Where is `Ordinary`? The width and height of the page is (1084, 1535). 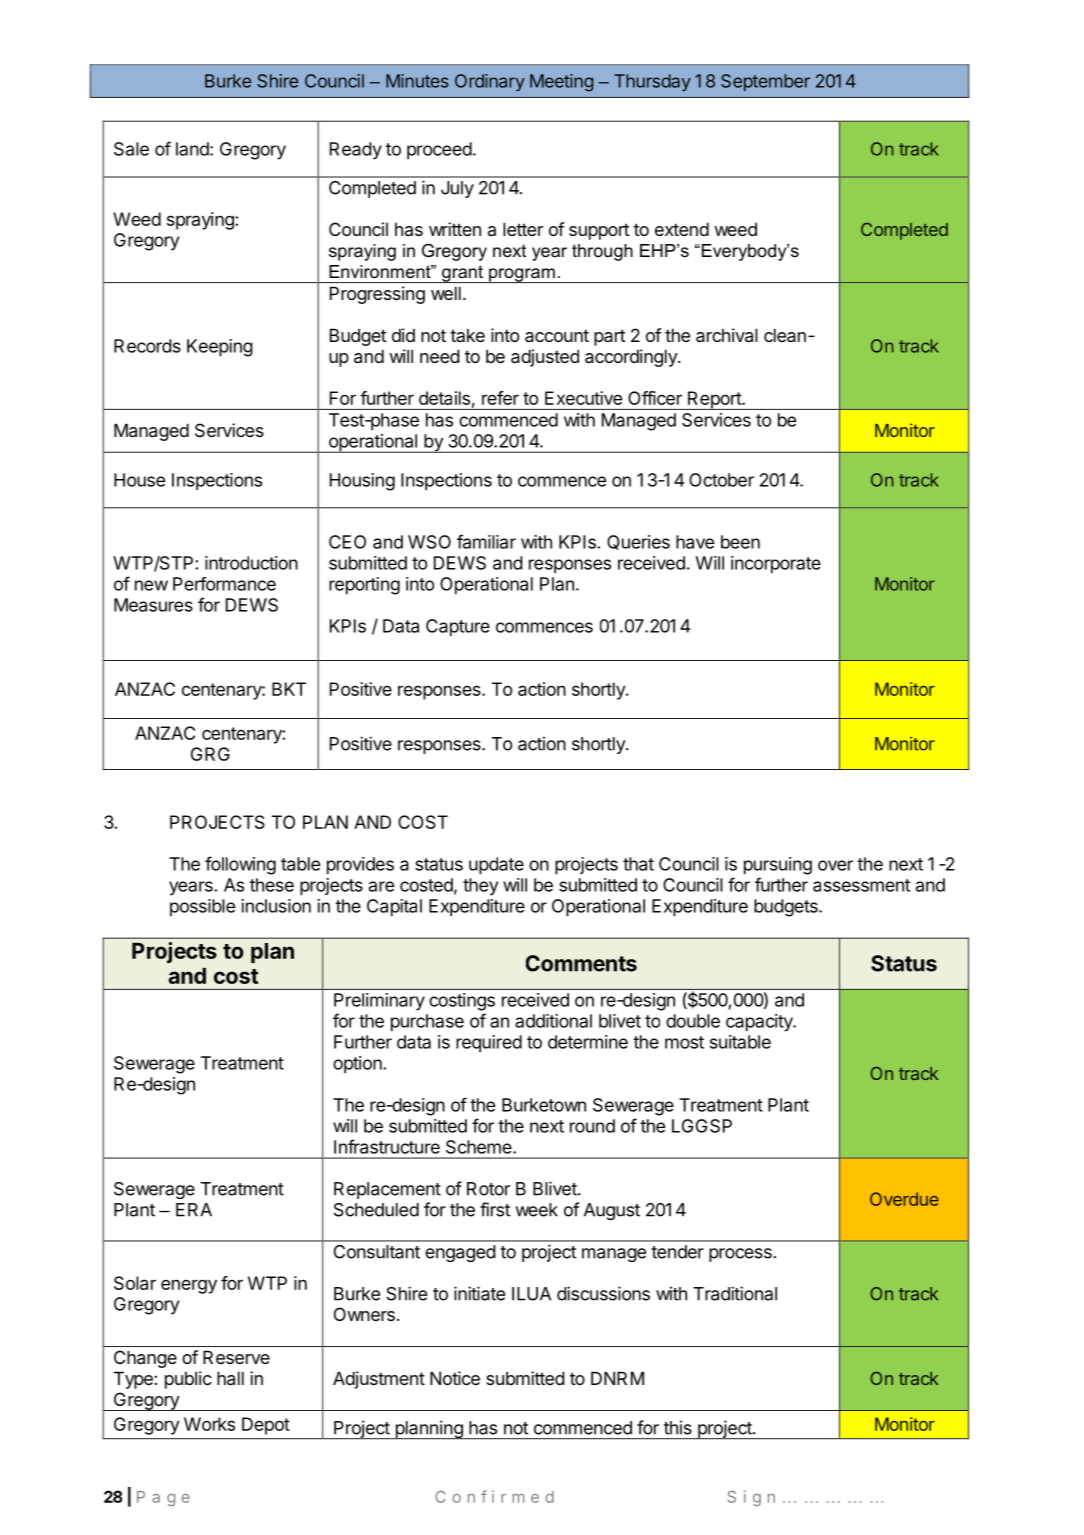 Ordinary is located at coordinates (490, 82).
